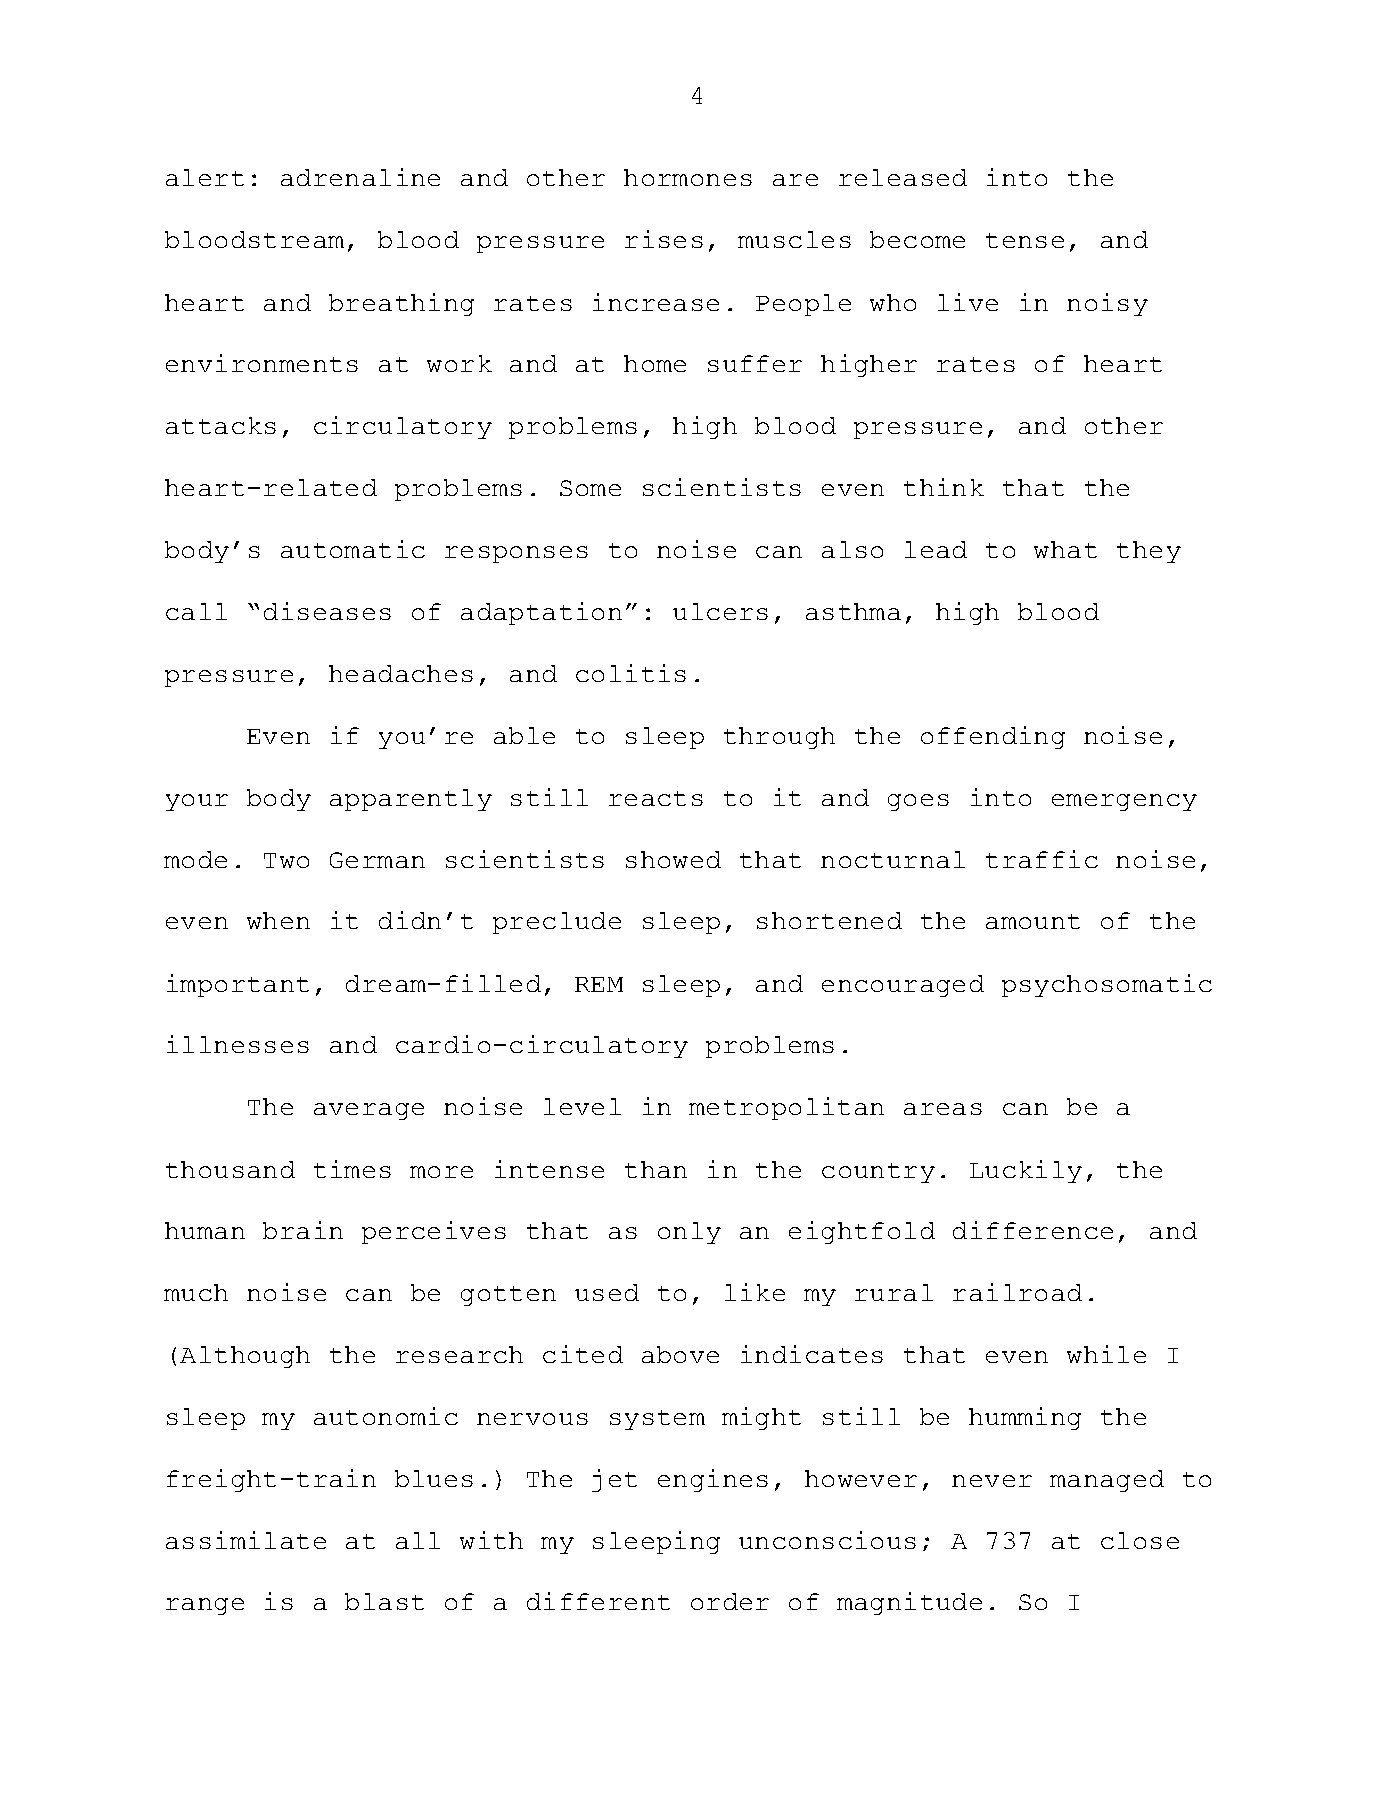  I want to click on become, so click(917, 239).
